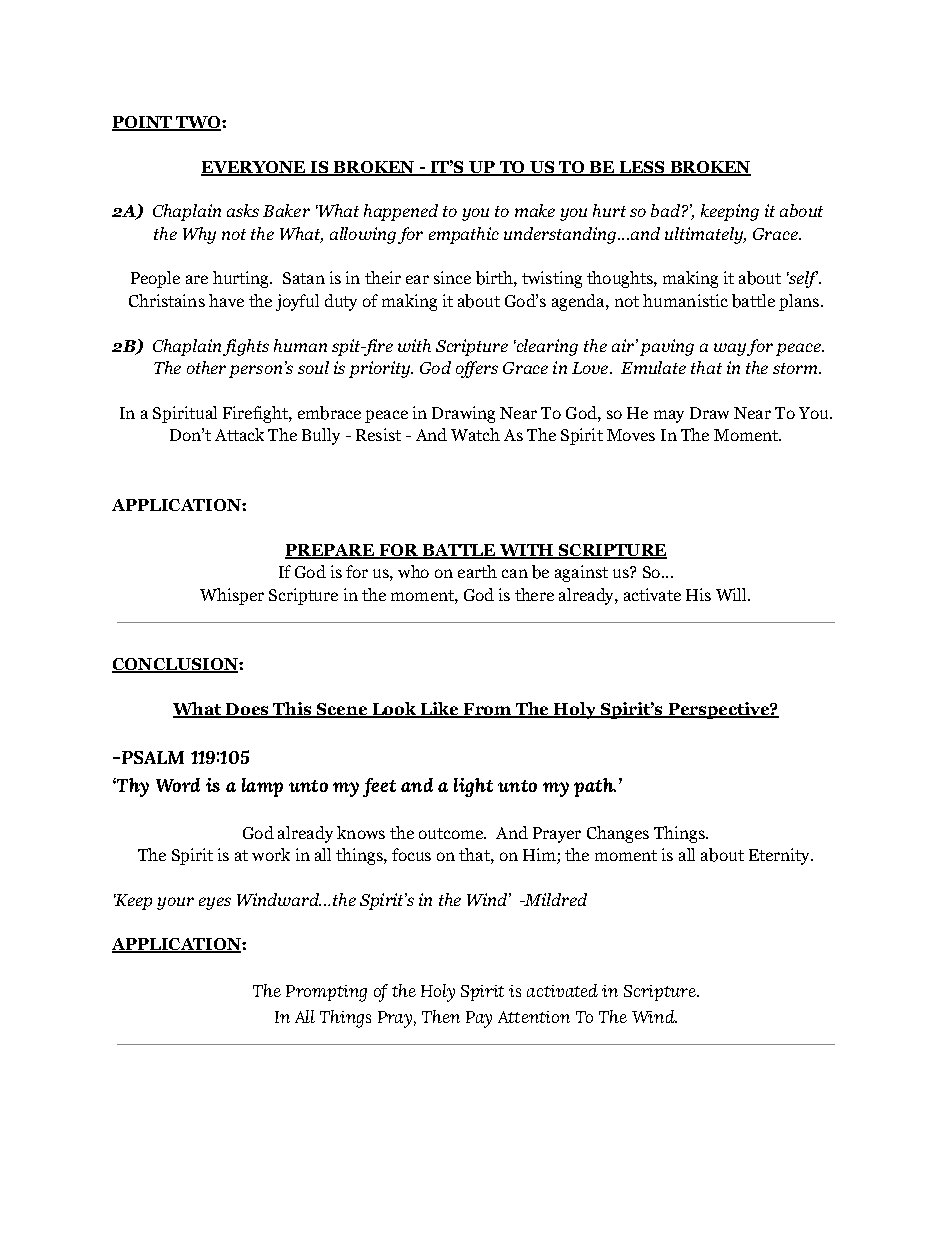 The height and width of the page is (1233, 952). Describe the element at coordinates (479, 1019) in the page. I see `Pay` at that location.
